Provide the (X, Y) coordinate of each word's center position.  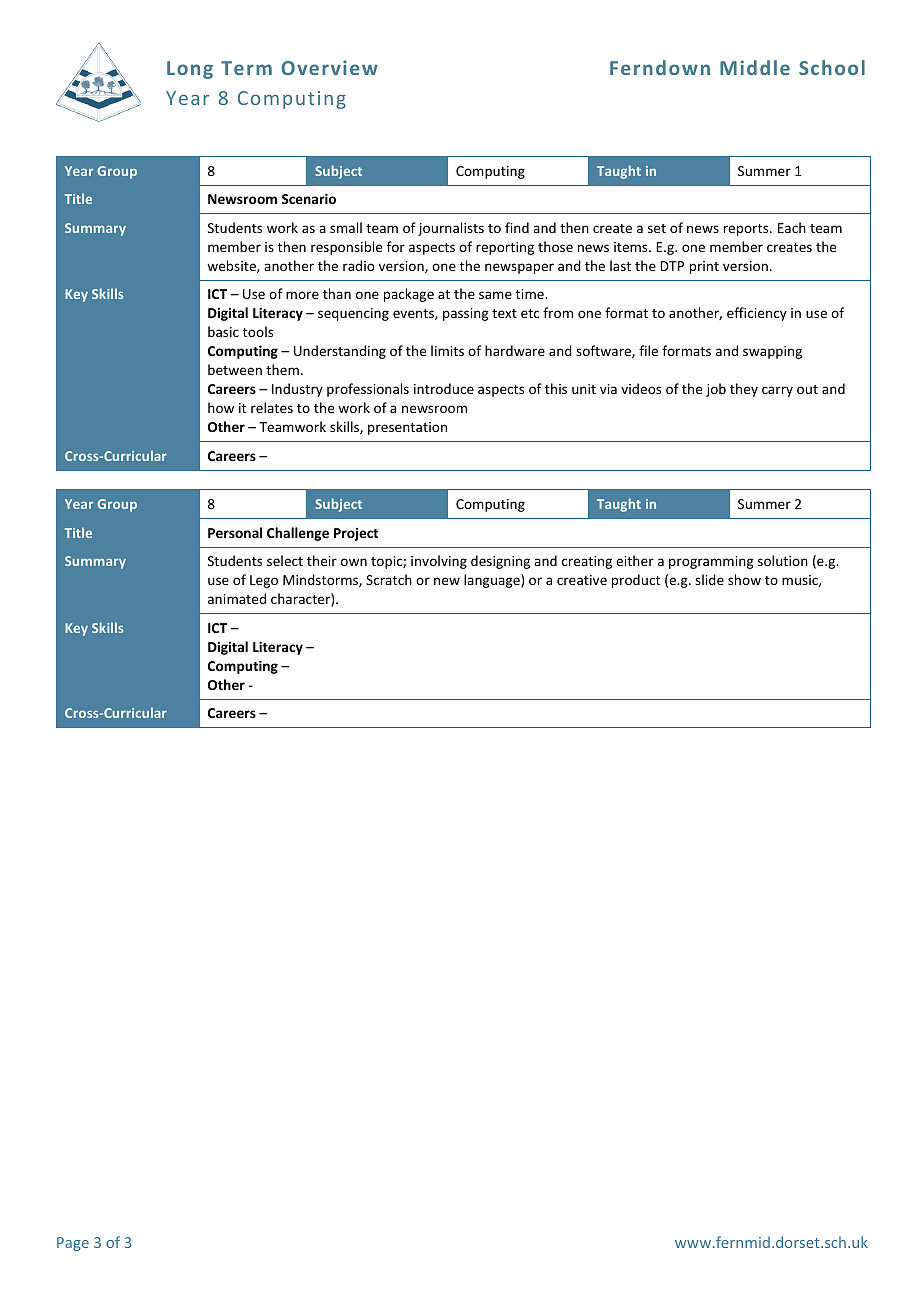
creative (582, 580)
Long (190, 70)
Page (73, 1244)
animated (237, 598)
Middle (755, 67)
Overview (329, 67)
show (744, 579)
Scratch (389, 579)
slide (709, 579)
